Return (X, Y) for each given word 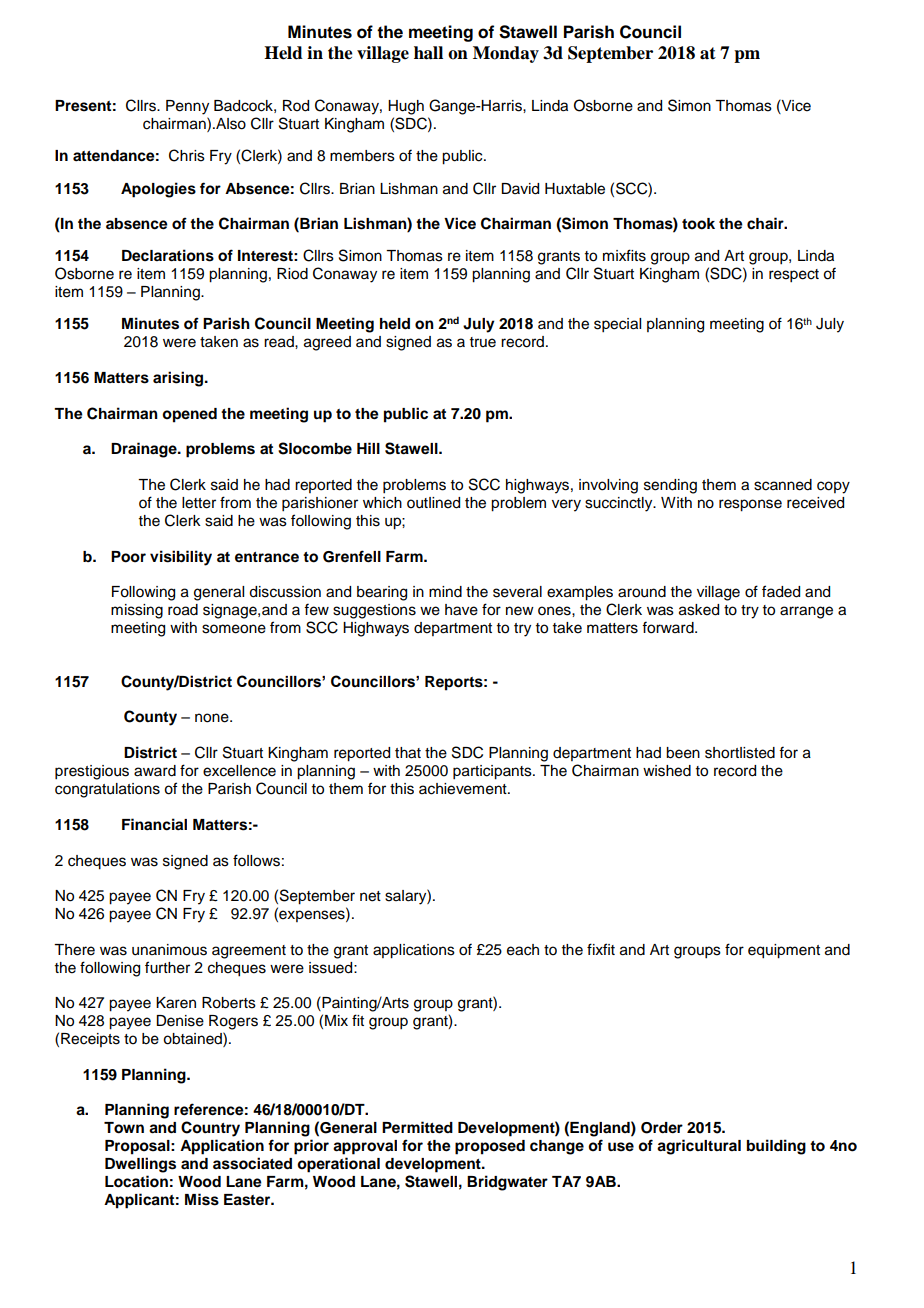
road (183, 610)
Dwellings (140, 1165)
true (483, 342)
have (461, 610)
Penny (187, 107)
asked (699, 610)
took (698, 224)
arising (179, 379)
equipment (784, 951)
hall (428, 53)
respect (794, 276)
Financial (154, 824)
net (370, 896)
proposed (490, 1147)
